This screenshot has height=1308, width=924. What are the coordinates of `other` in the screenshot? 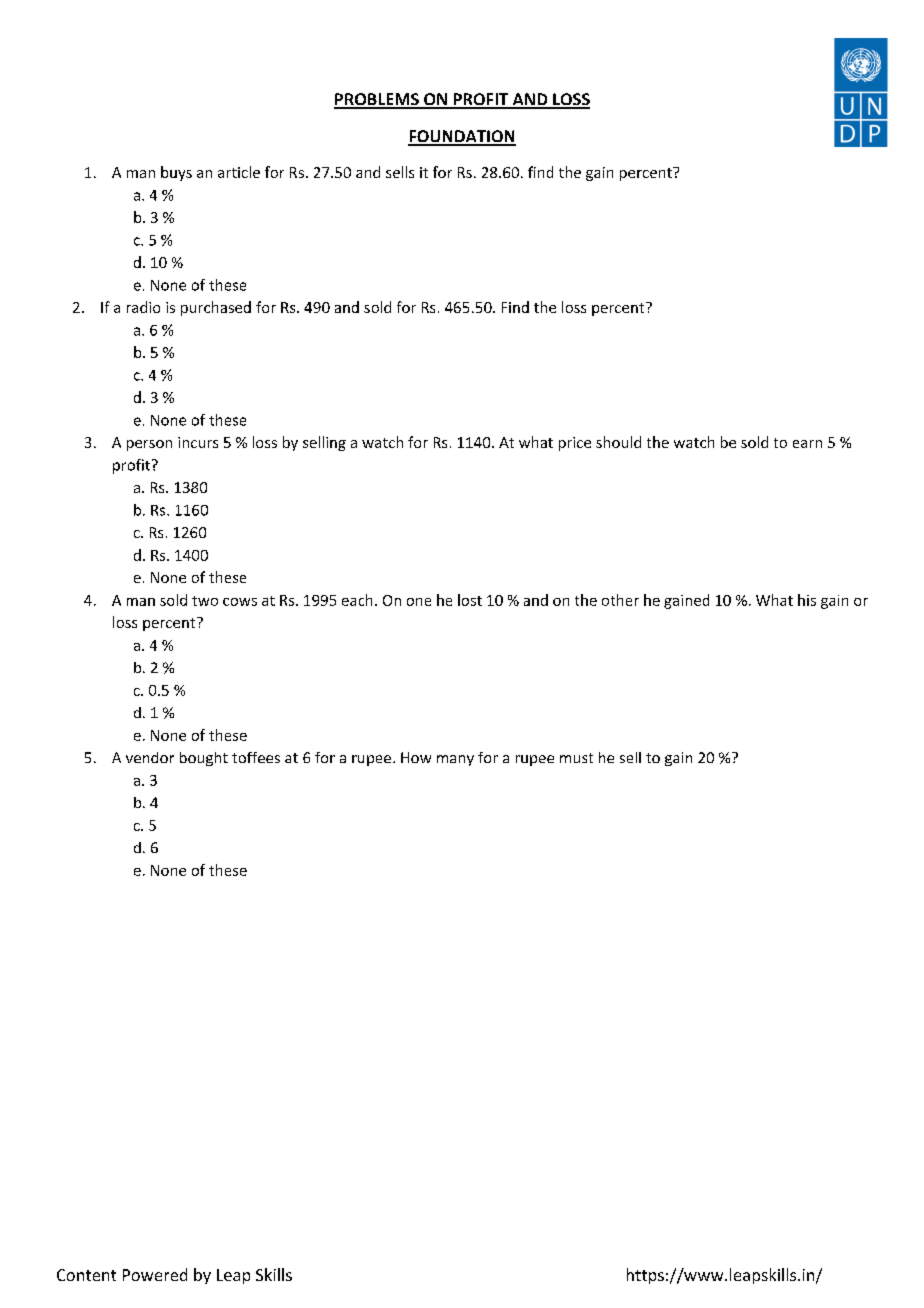 It's located at (620, 600).
